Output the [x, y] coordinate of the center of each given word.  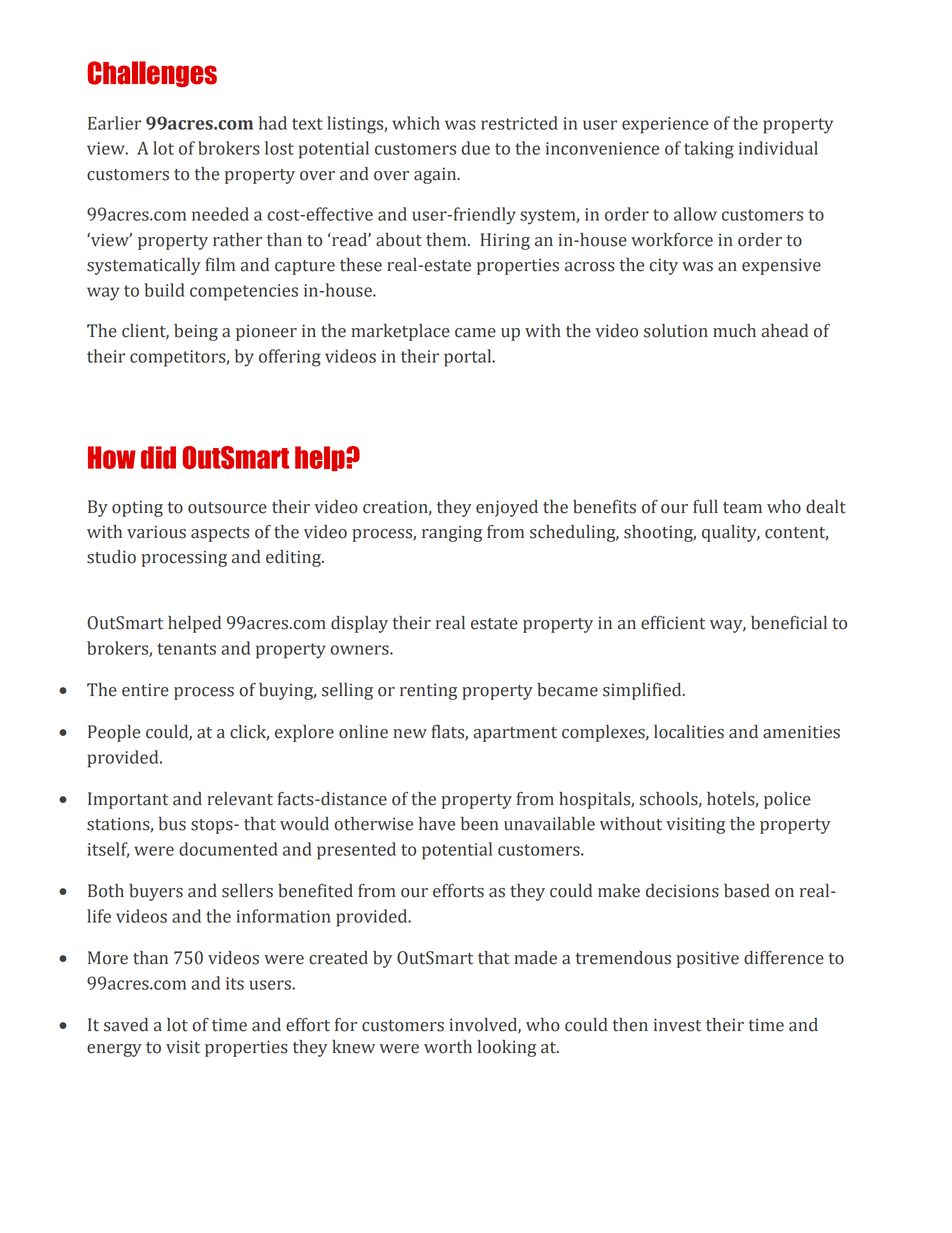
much [734, 331]
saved [126, 1025]
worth [448, 1047]
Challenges [152, 74]
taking [709, 150]
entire [145, 690]
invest [677, 1025]
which [416, 123]
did [158, 457]
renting [428, 691]
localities [689, 732]
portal [469, 358]
